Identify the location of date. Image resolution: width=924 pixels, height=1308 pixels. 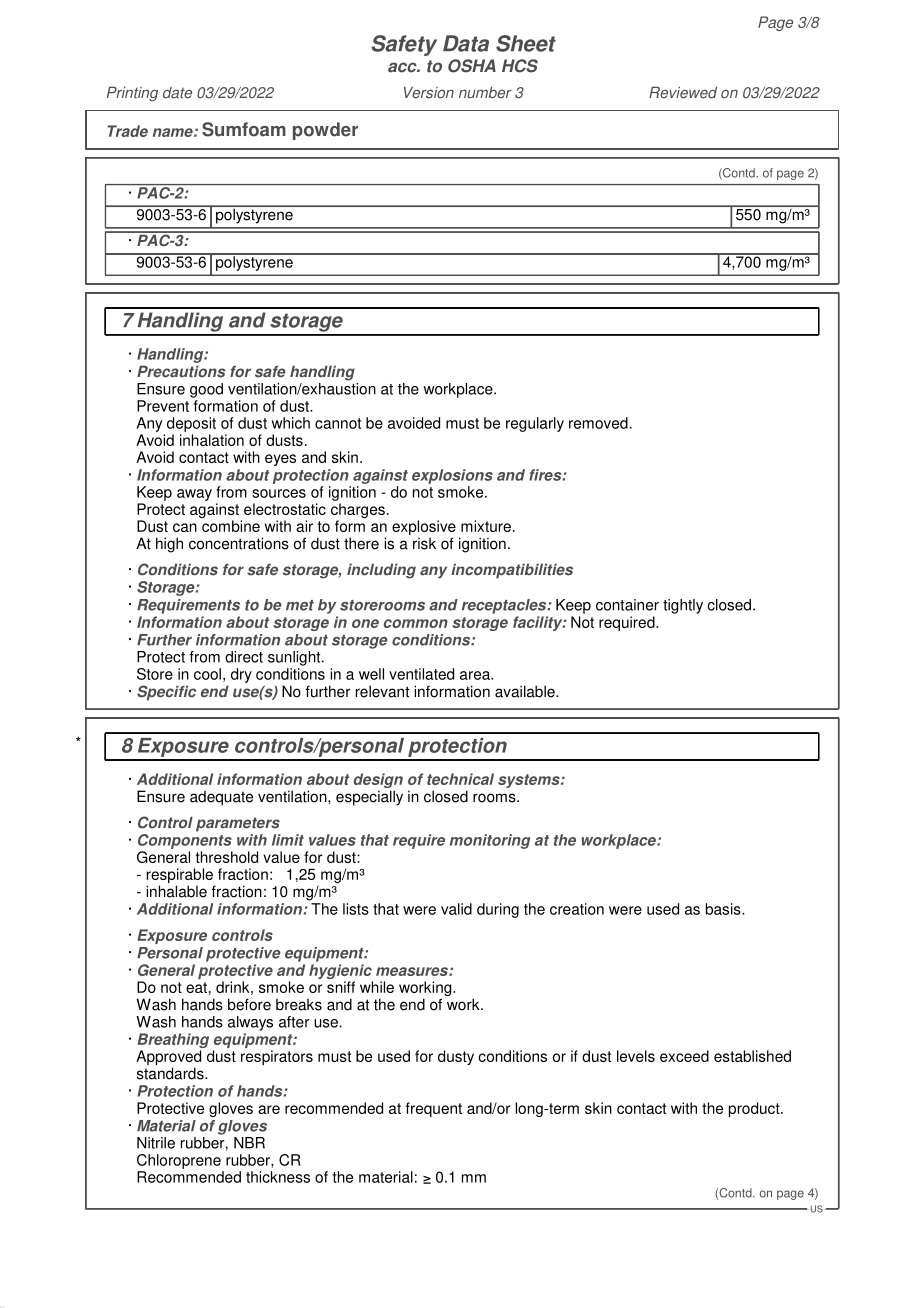
(177, 93).
